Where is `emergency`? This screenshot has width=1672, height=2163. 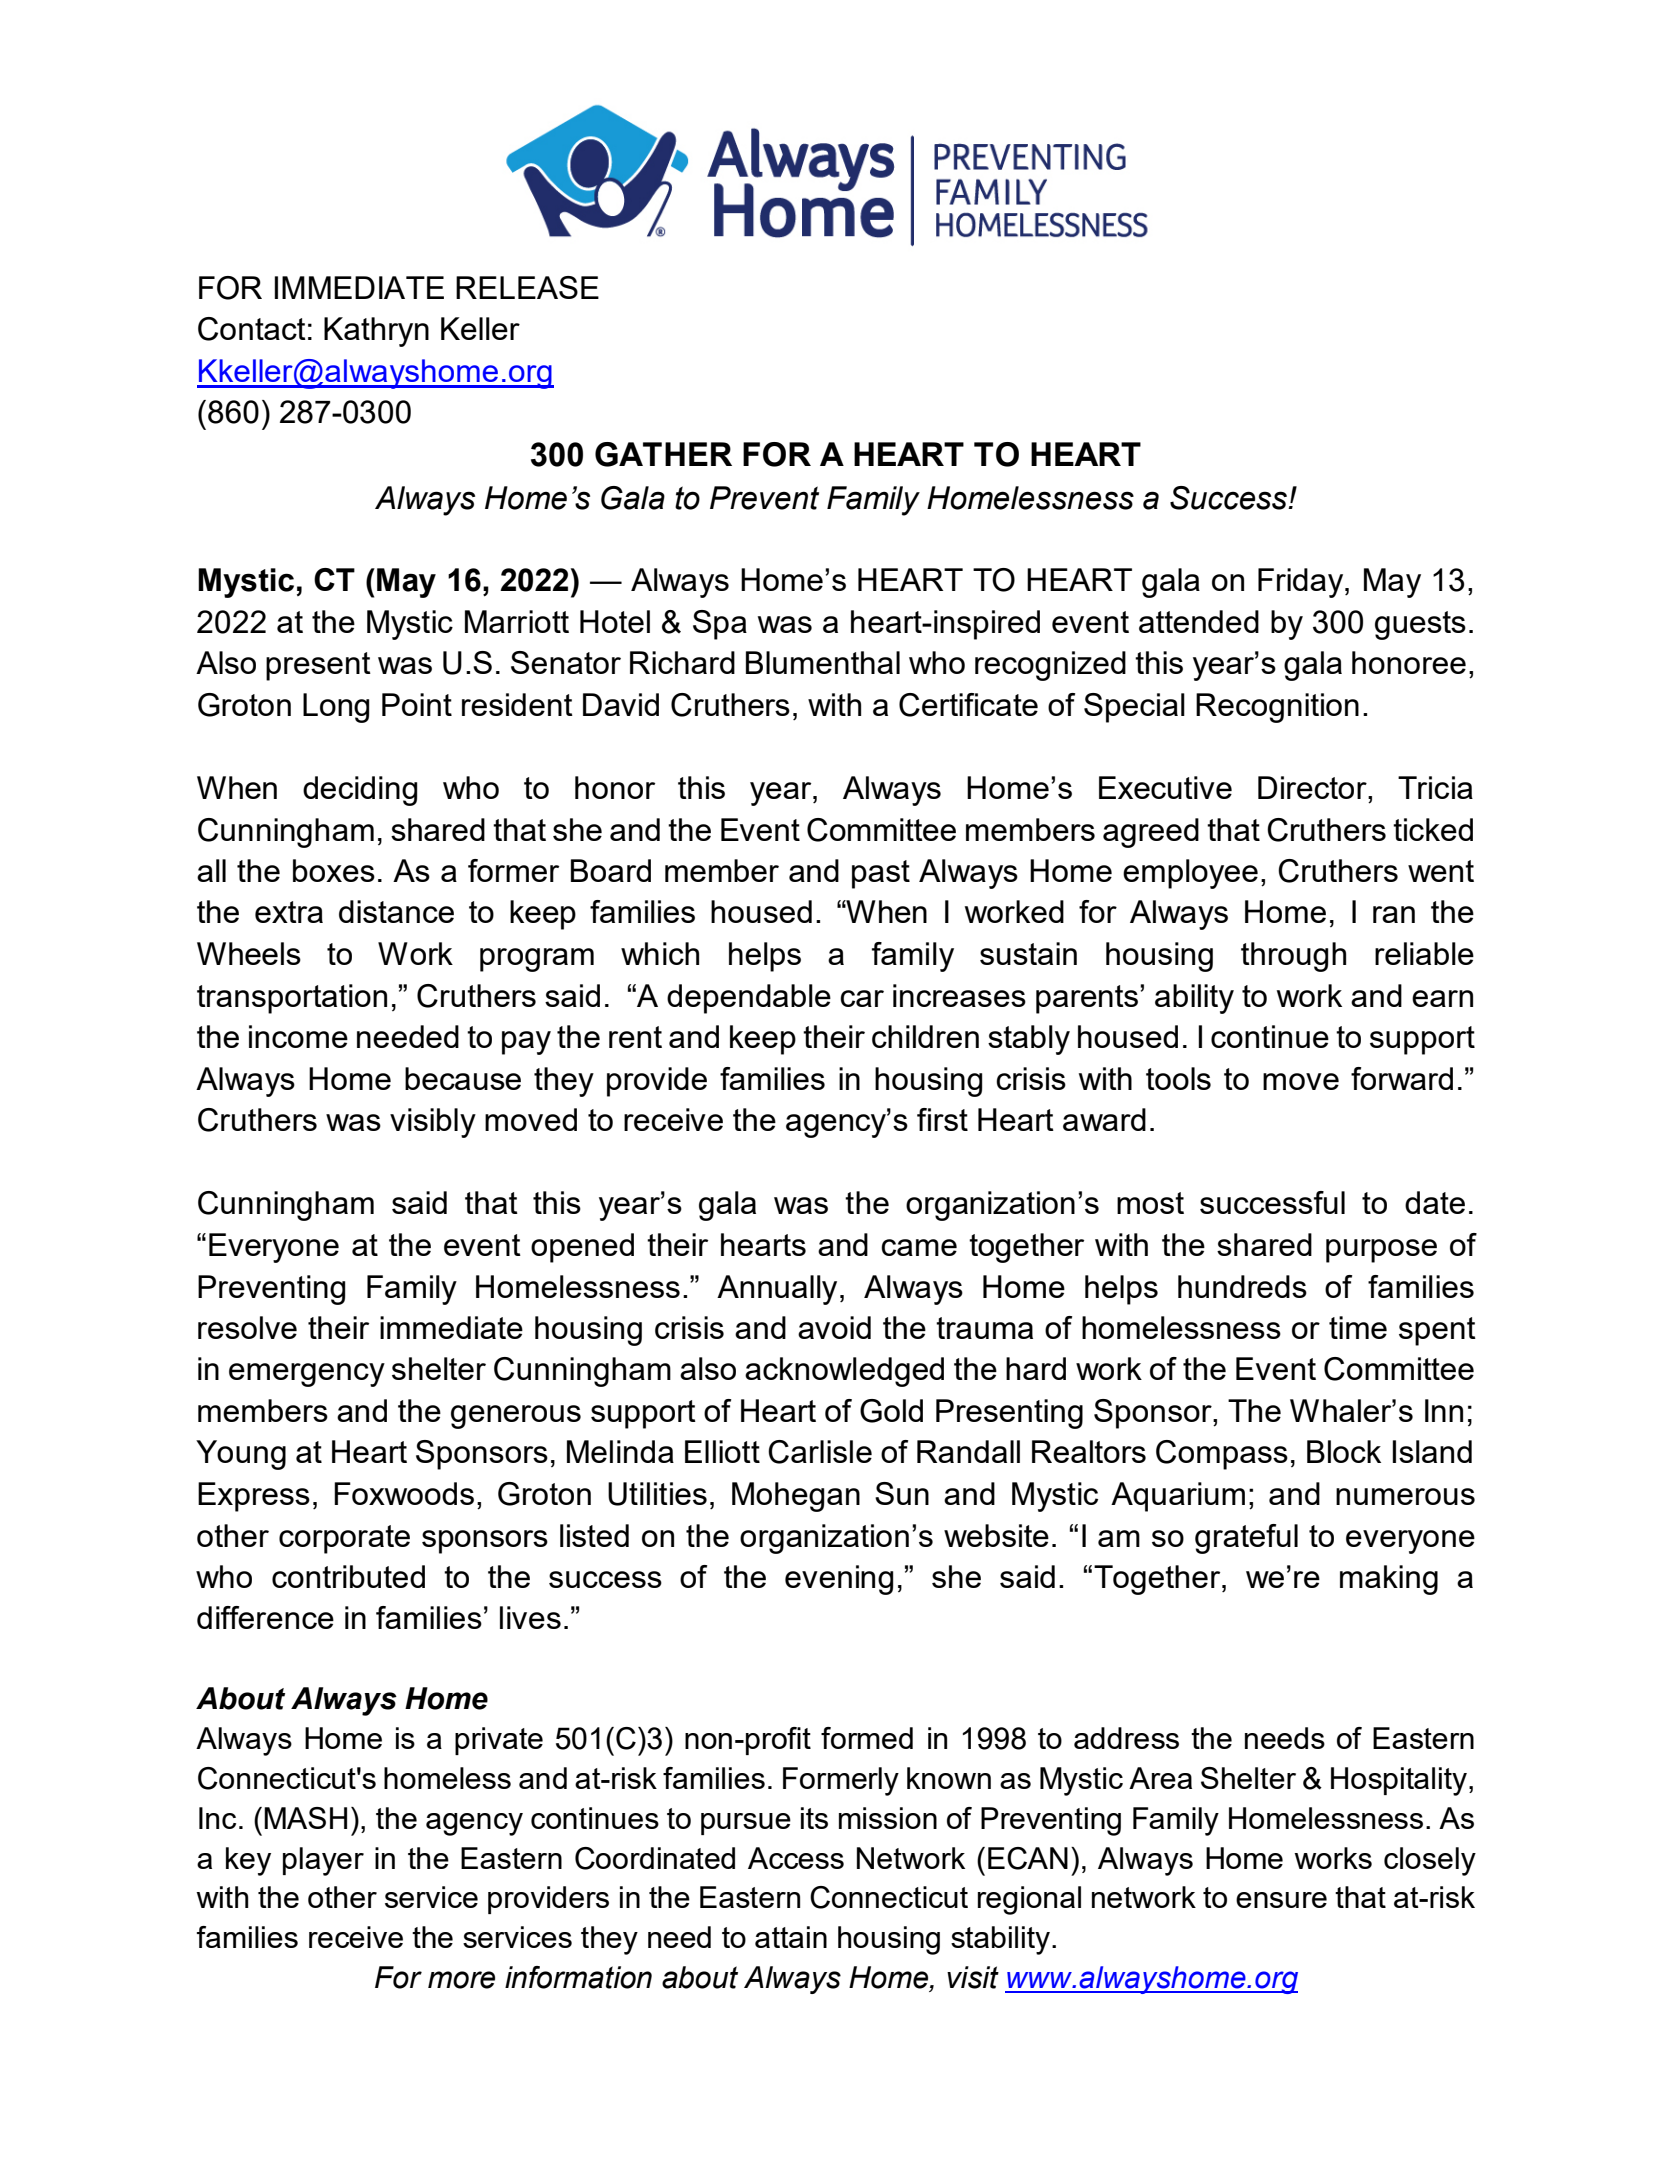
emergency is located at coordinates (307, 1375).
